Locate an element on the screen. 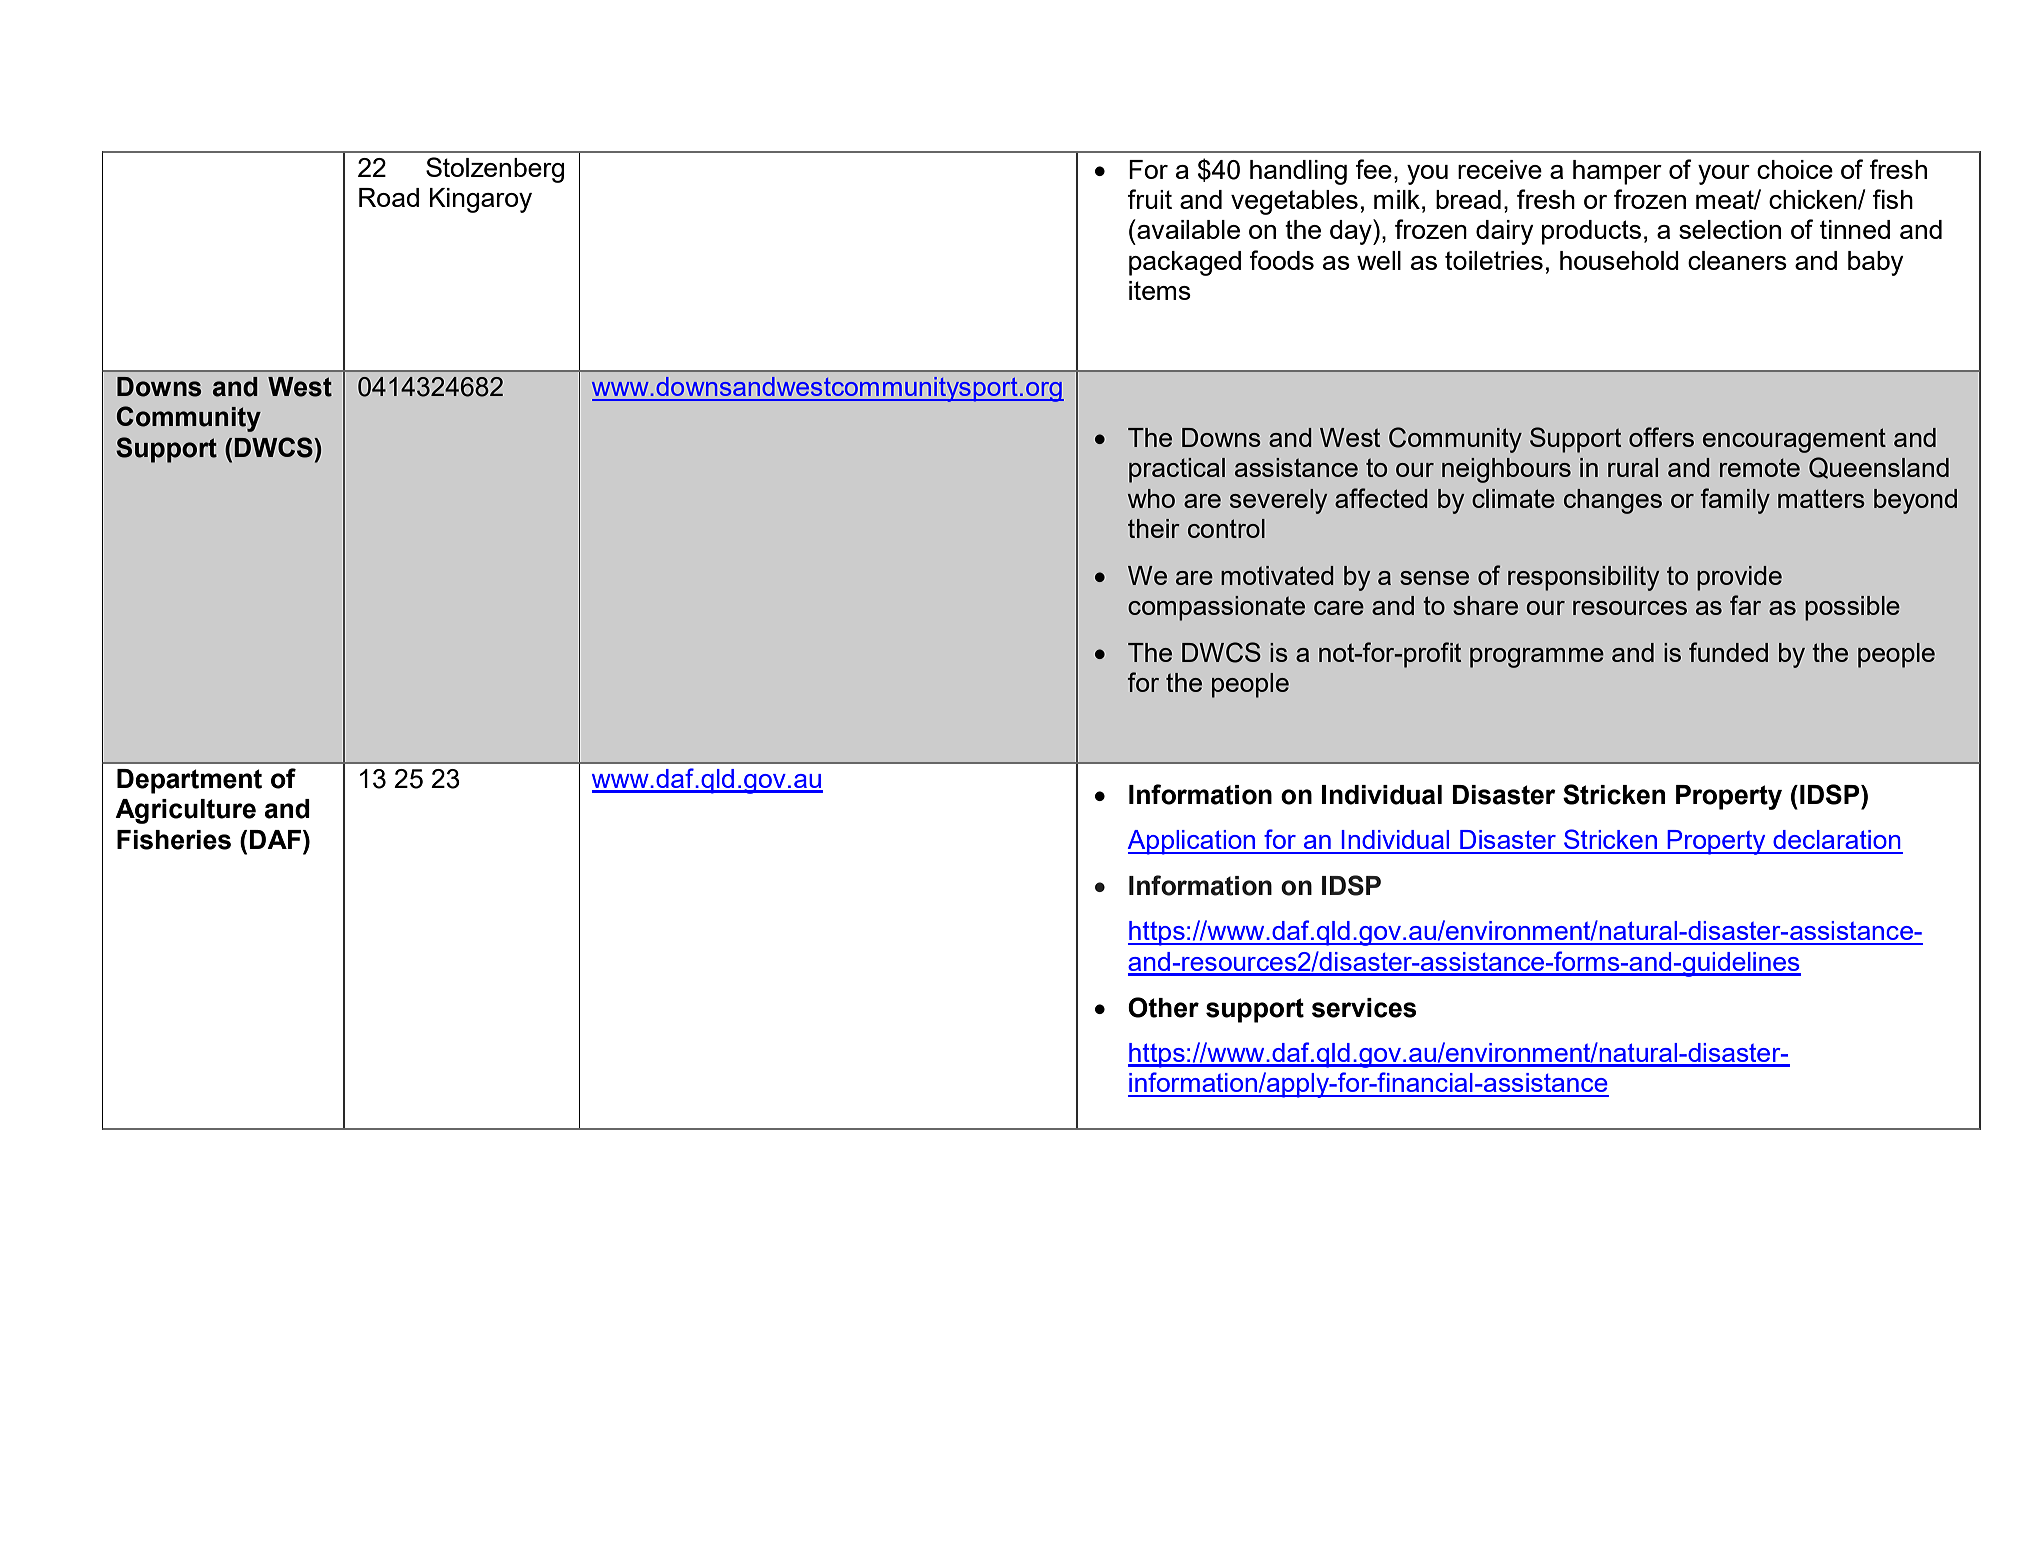 Image resolution: width=2024 pixels, height=1564 pixels. Department is located at coordinates (189, 781).
